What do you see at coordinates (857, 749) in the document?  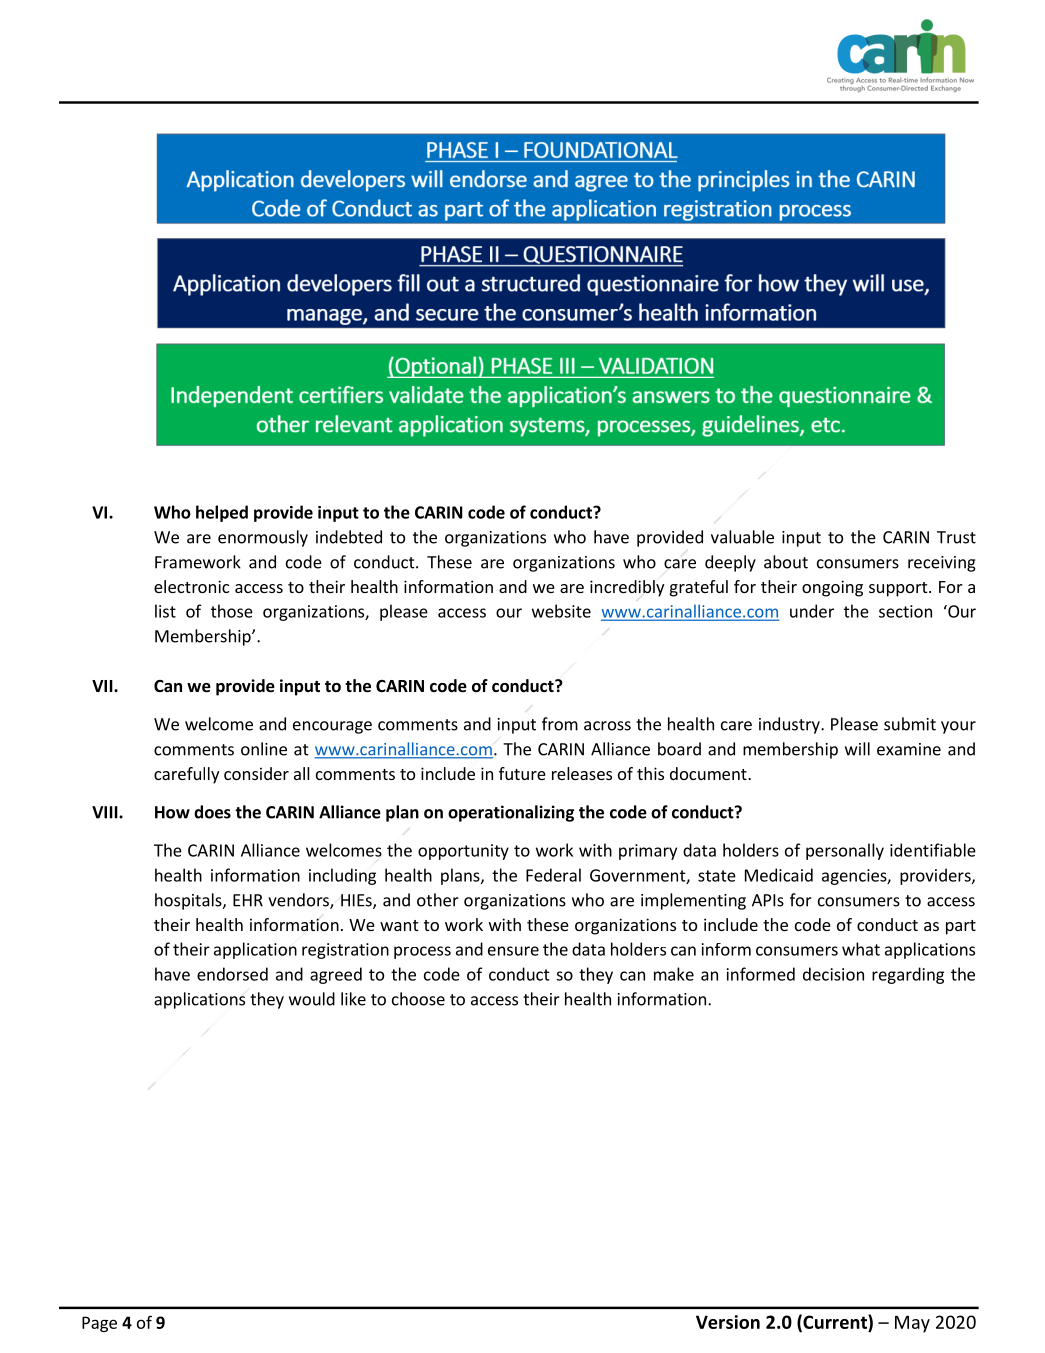 I see `will` at bounding box center [857, 749].
